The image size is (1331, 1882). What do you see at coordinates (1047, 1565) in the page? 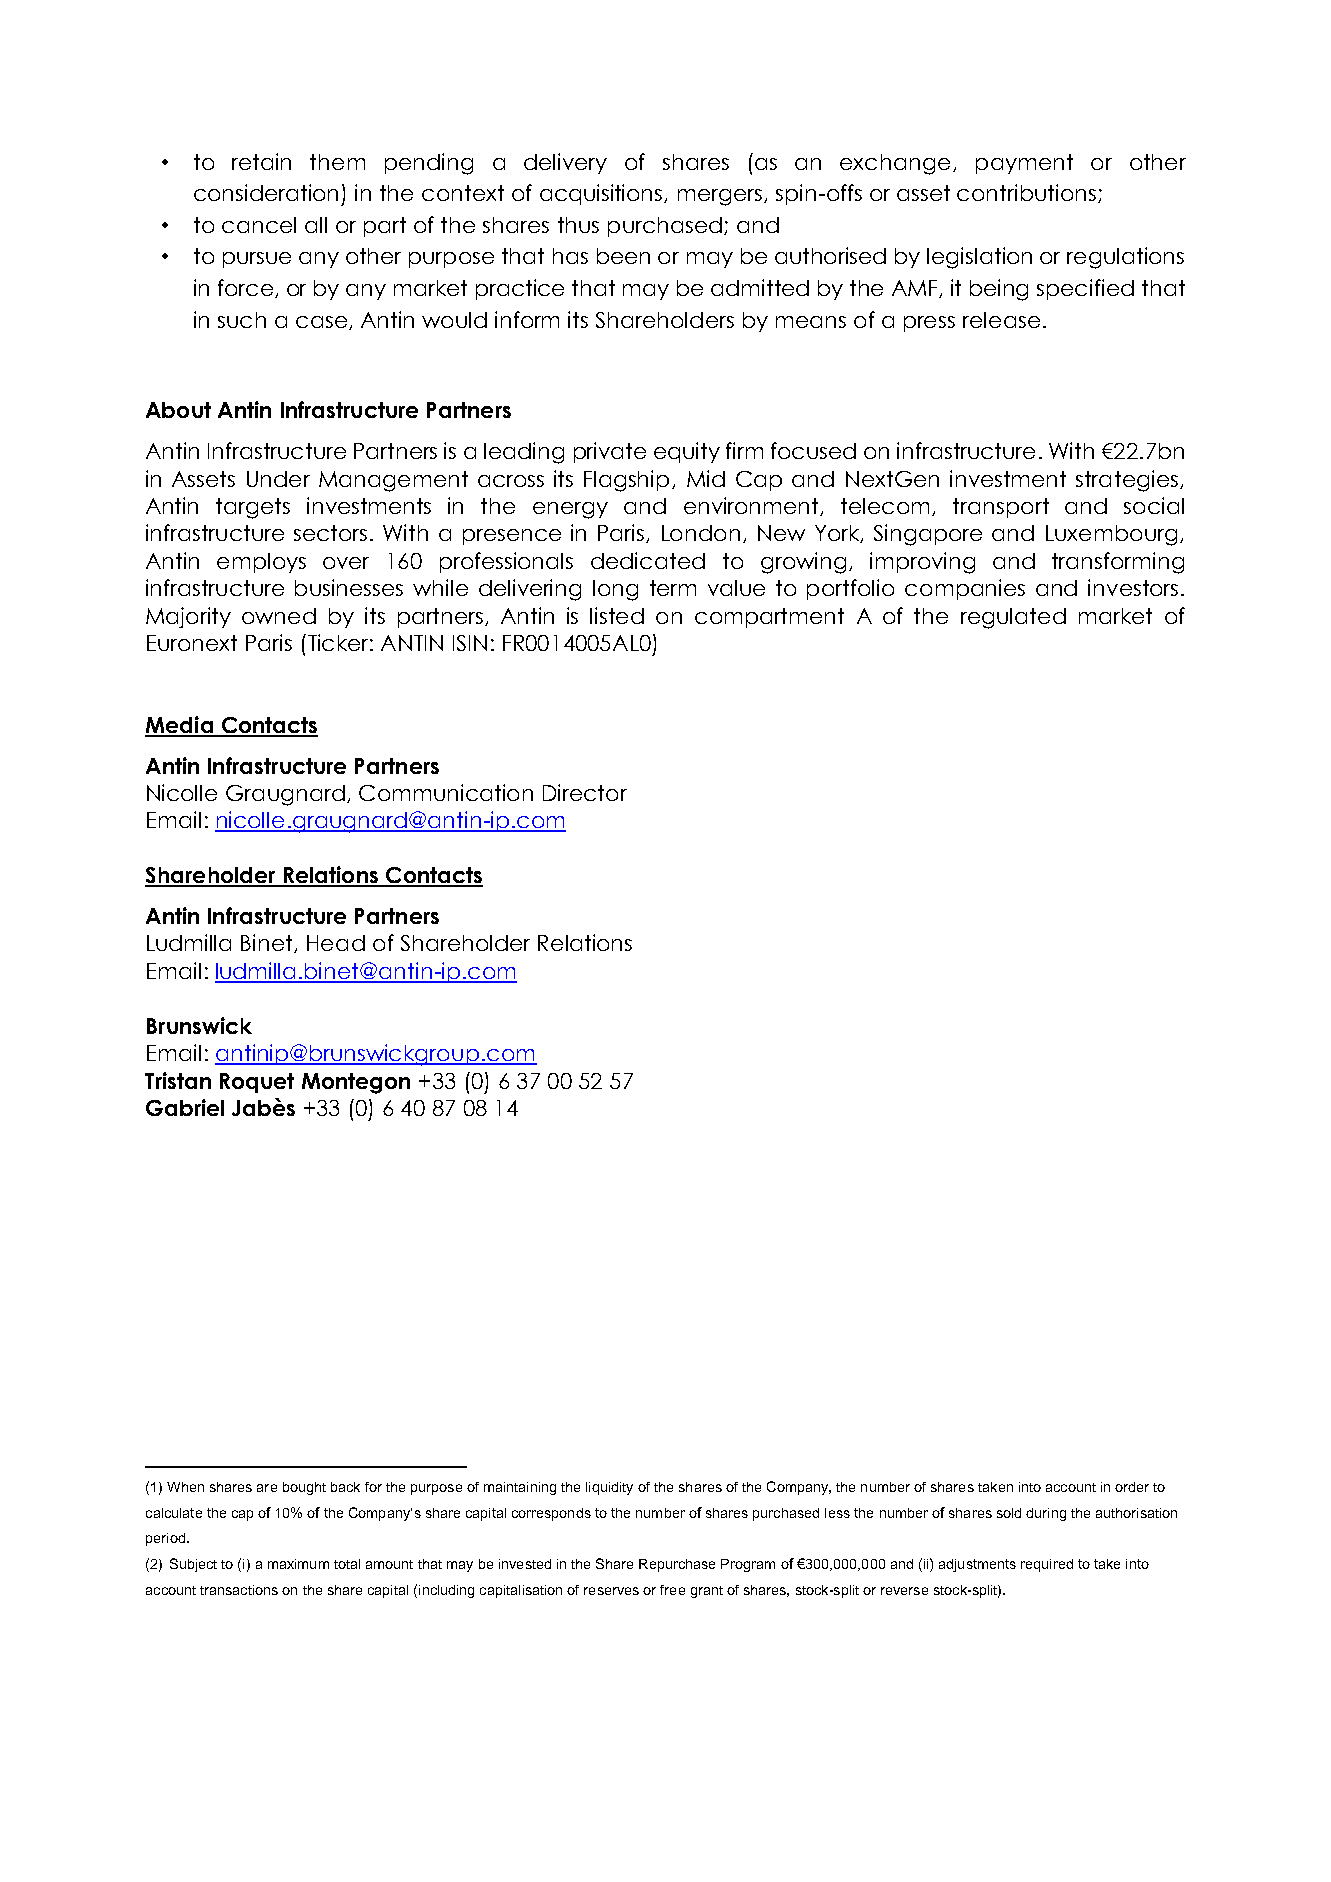
I see `required` at bounding box center [1047, 1565].
